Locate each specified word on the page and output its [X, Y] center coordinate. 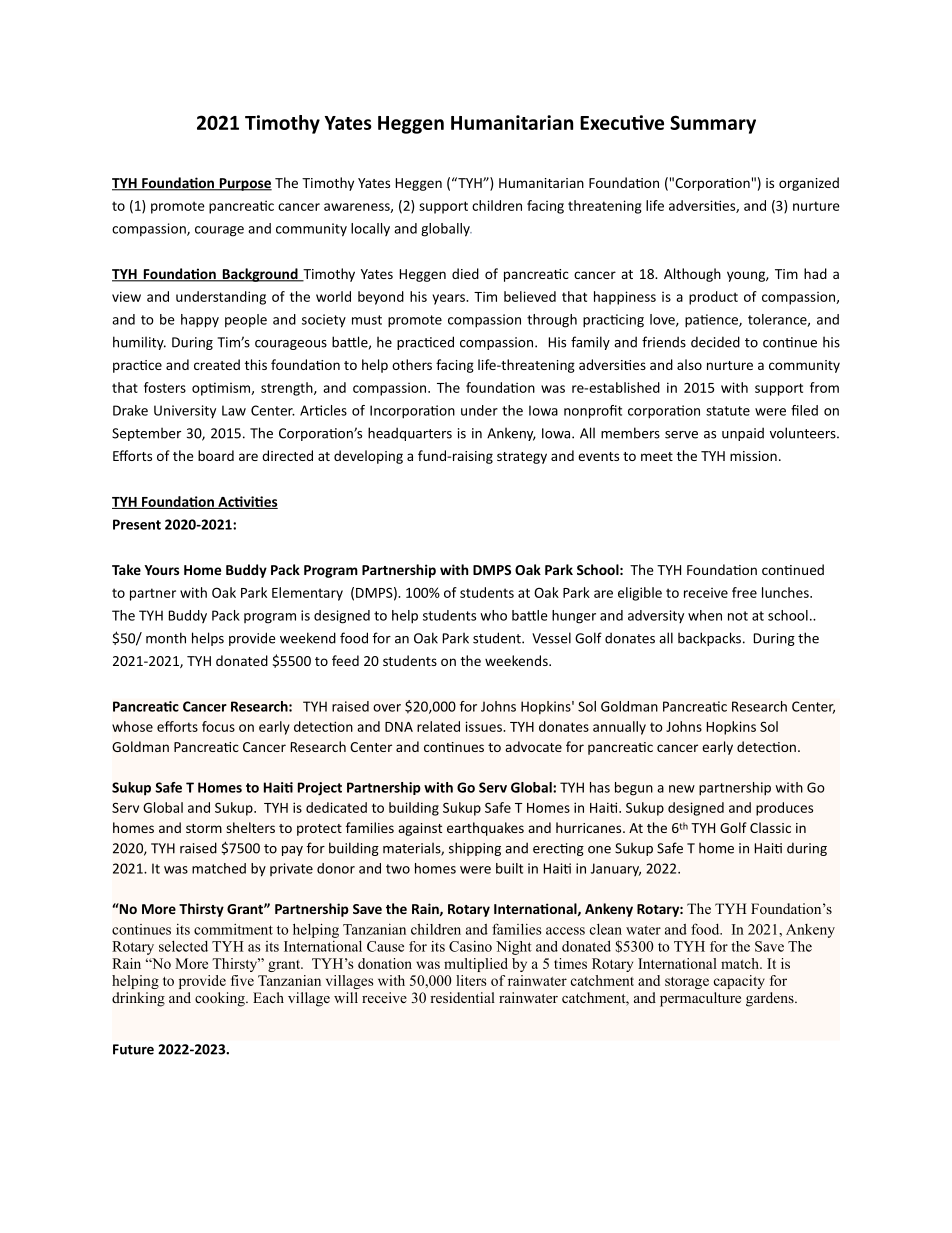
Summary [713, 124]
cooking [221, 999]
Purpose [244, 184]
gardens [771, 999]
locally [370, 229]
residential [462, 997]
